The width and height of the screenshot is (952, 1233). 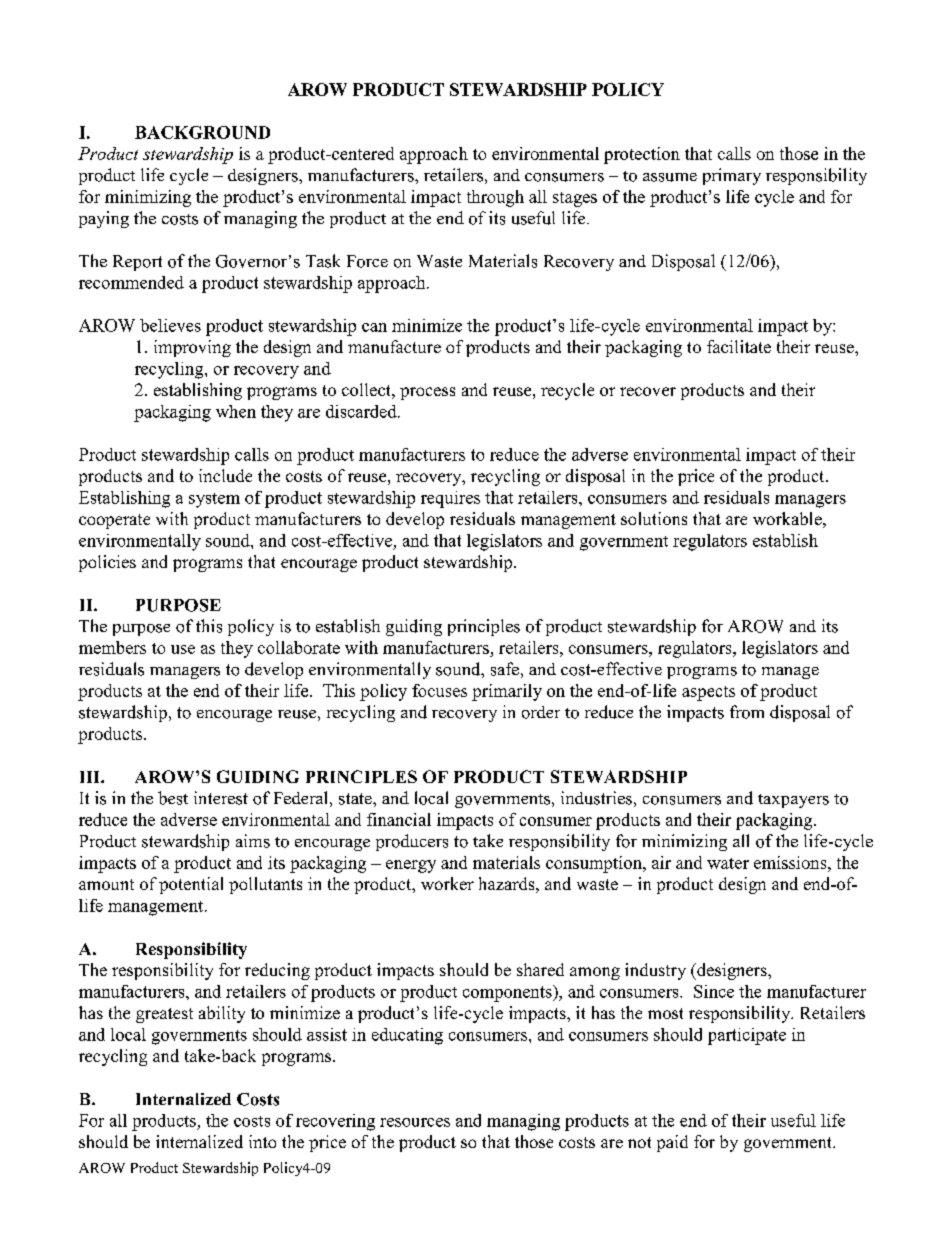 What do you see at coordinates (708, 693) in the screenshot?
I see `aspects` at bounding box center [708, 693].
